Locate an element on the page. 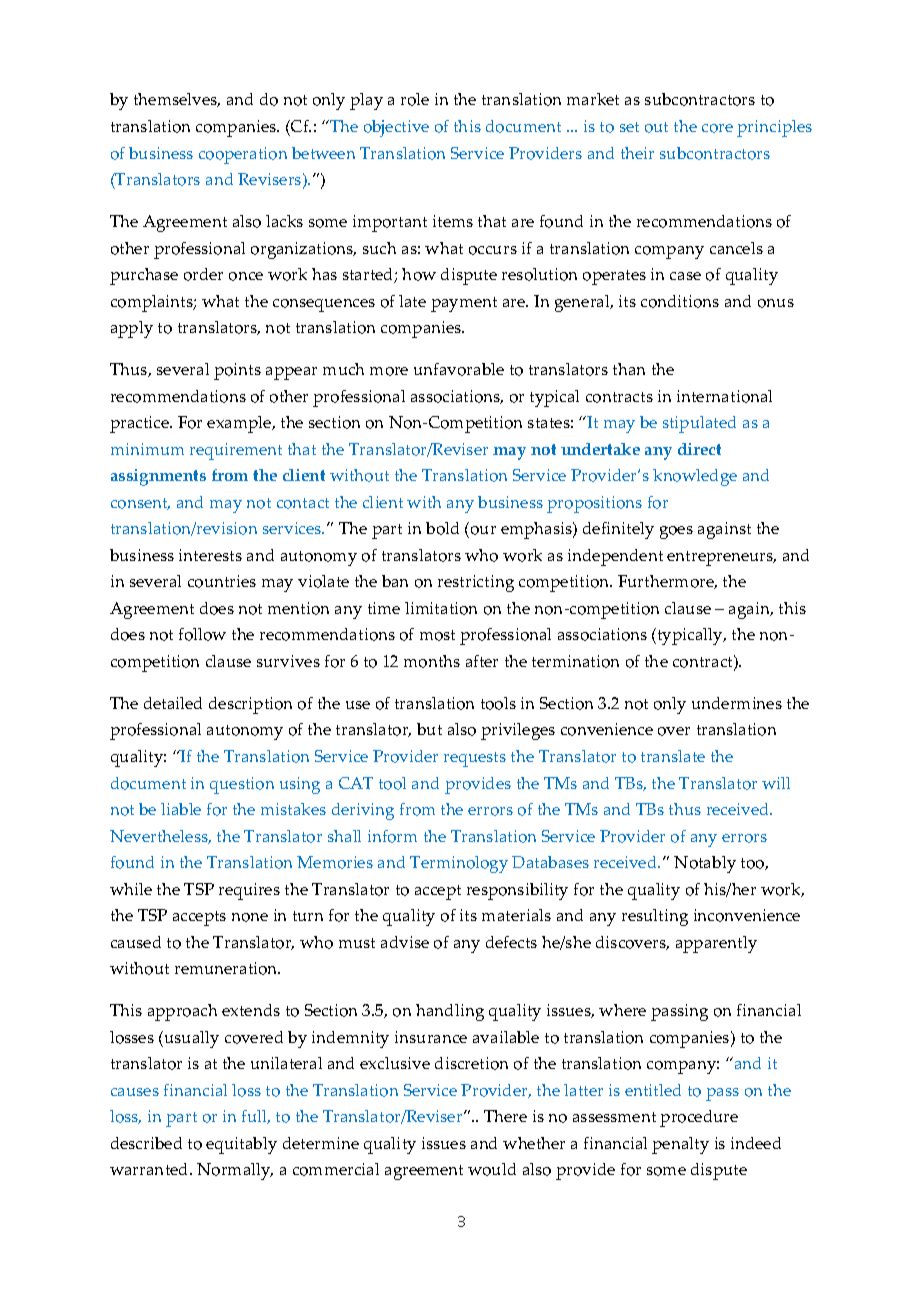  equitably is located at coordinates (241, 1145).
